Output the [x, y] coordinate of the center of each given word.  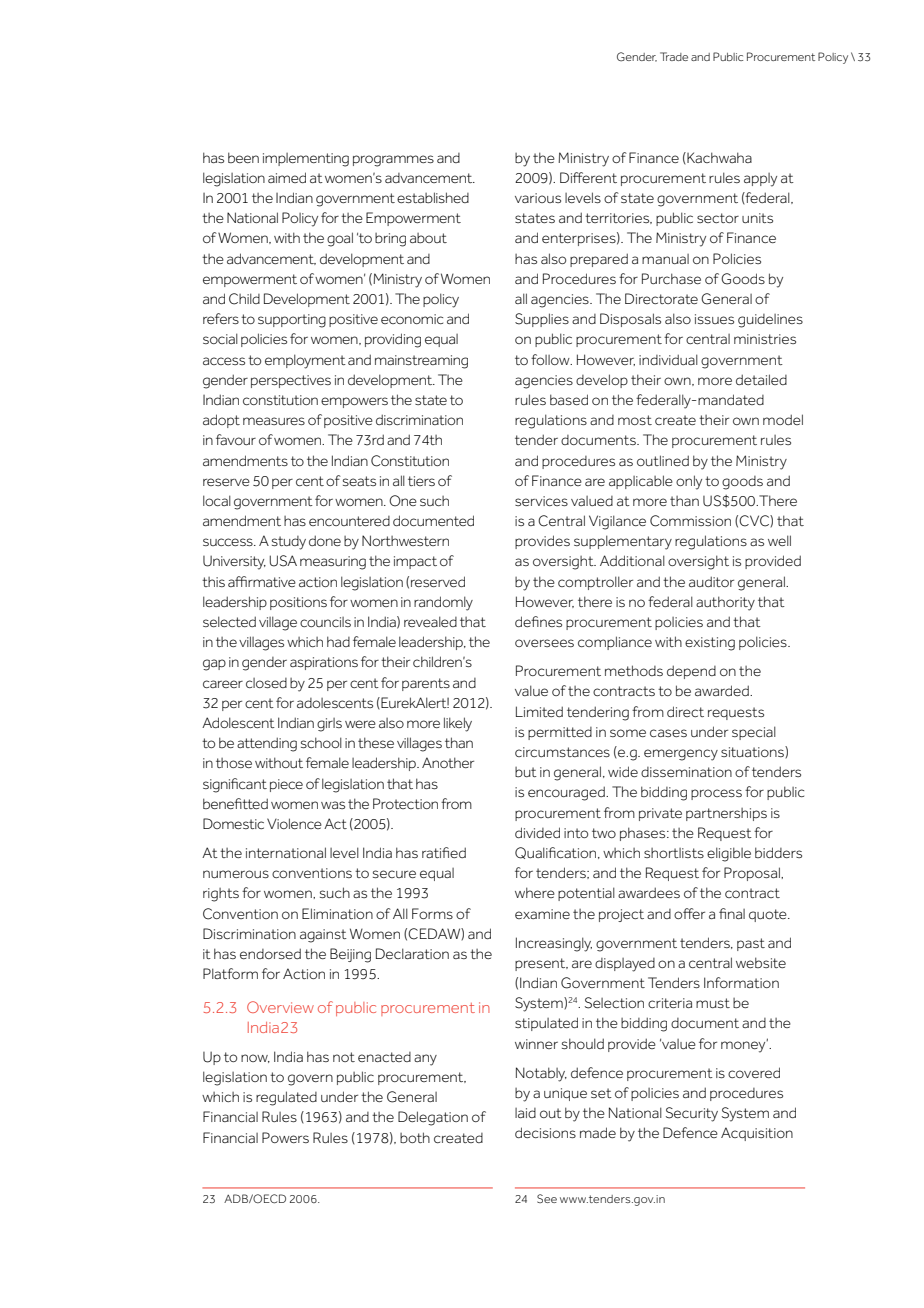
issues [714, 319]
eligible [729, 854]
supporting [292, 321]
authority [725, 603]
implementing [306, 160]
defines [538, 621]
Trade [674, 56]
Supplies [542, 320]
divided [537, 832]
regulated [286, 1098]
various [538, 198]
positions [298, 603]
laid [525, 1113]
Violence [294, 823]
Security [692, 1114]
